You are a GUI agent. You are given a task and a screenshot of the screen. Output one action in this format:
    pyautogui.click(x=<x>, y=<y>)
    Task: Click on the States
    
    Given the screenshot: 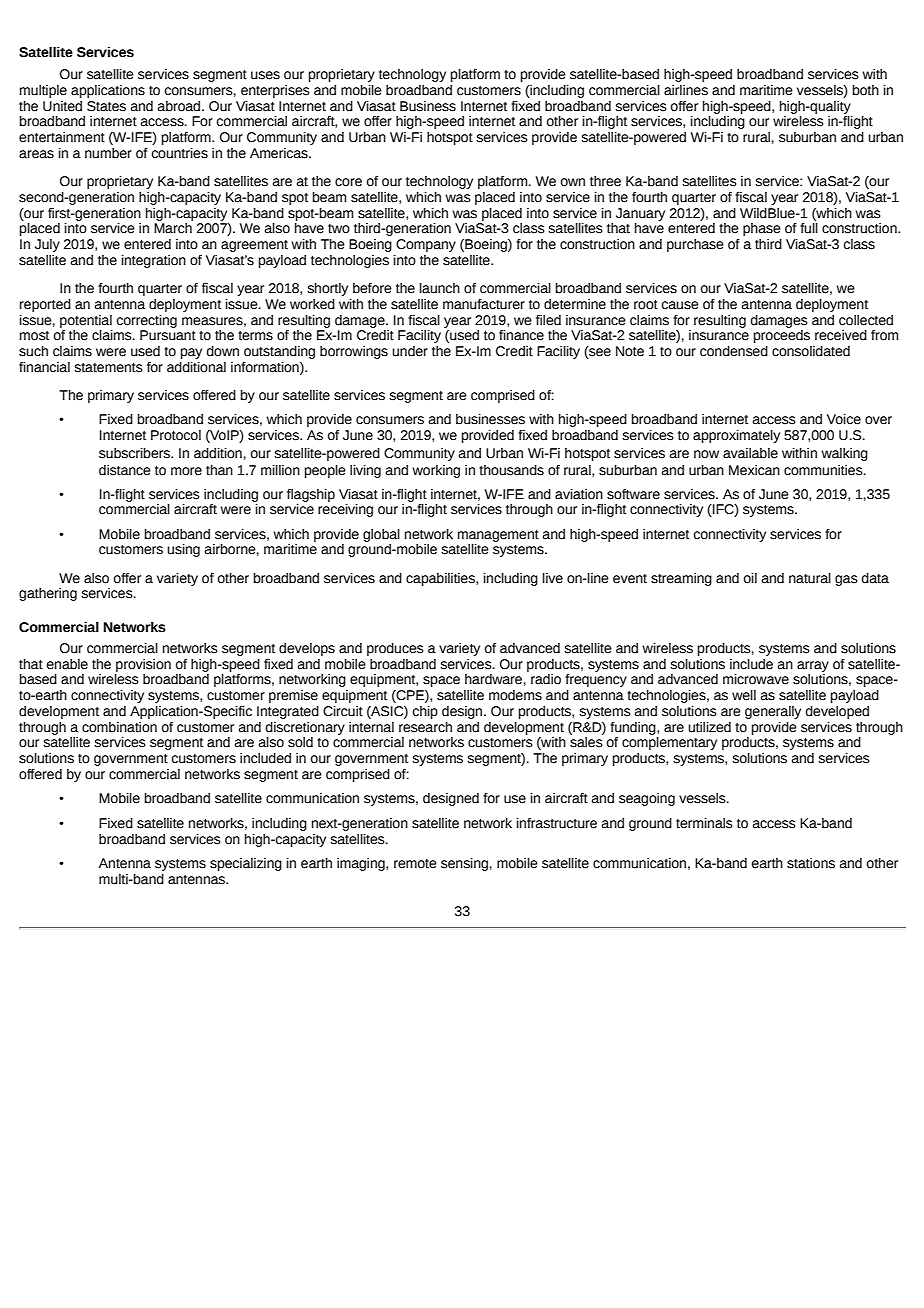 What is the action you would take?
    pyautogui.click(x=106, y=106)
